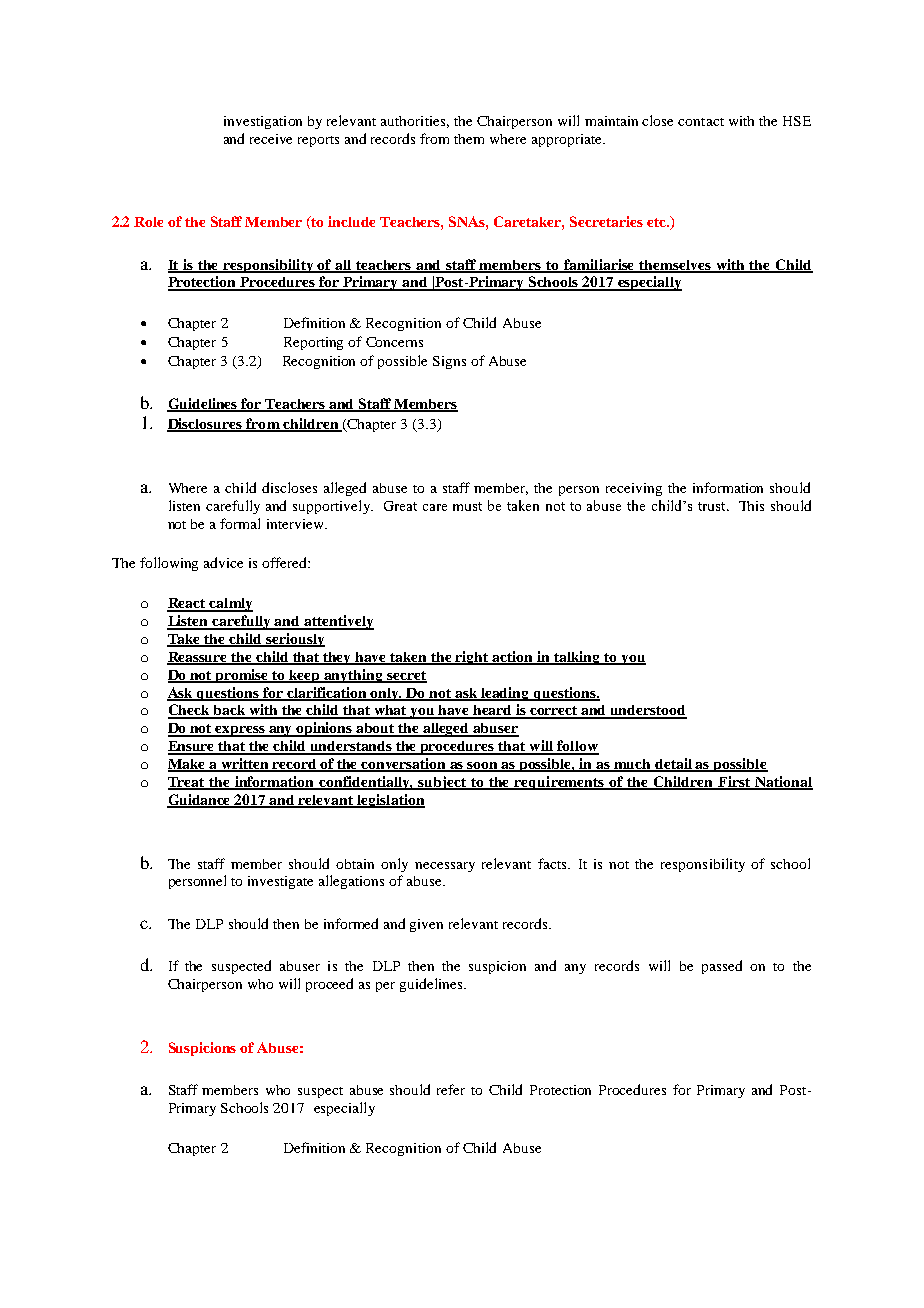 The image size is (924, 1308). I want to click on receiving, so click(634, 489).
